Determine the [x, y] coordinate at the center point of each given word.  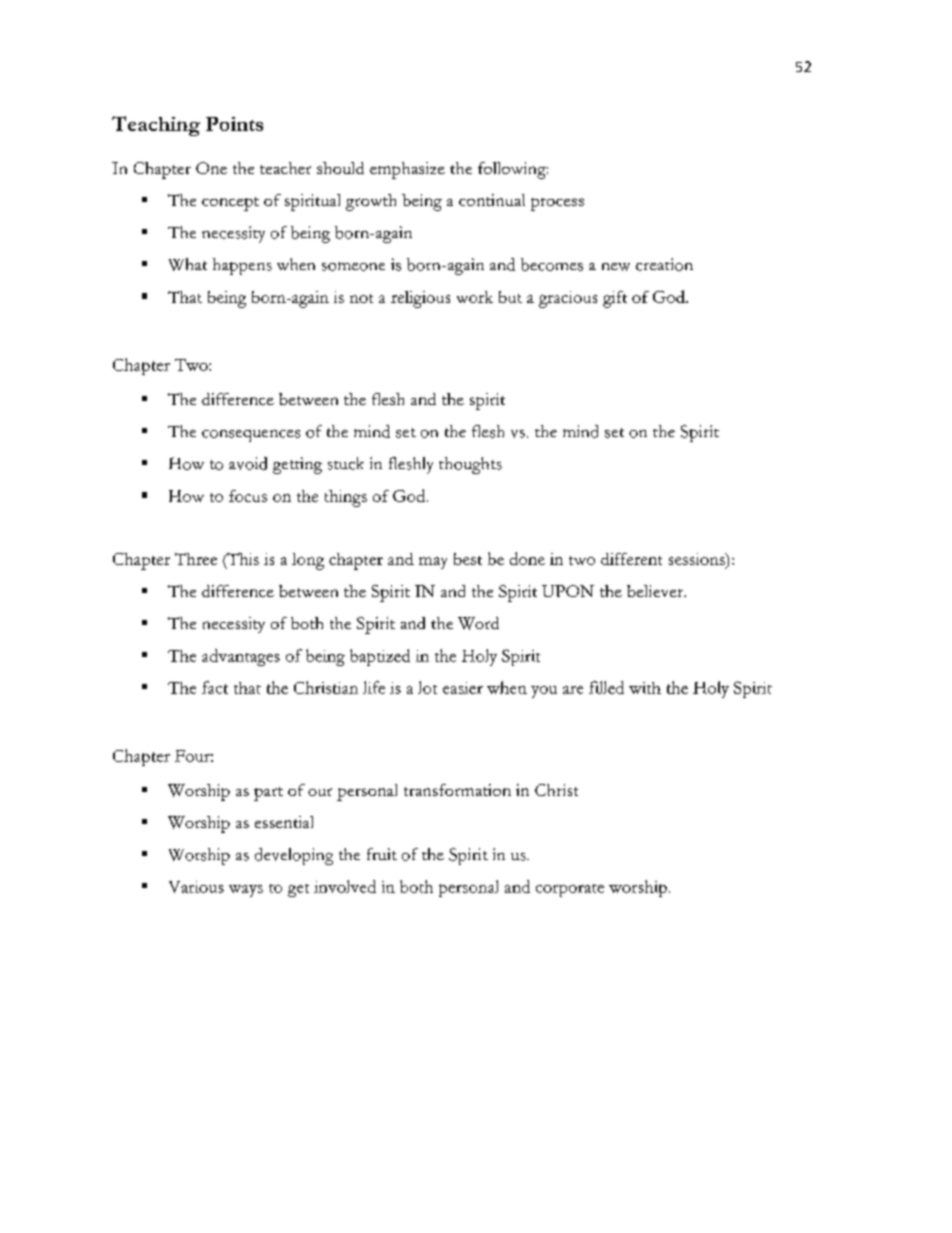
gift [615, 299]
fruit [382, 854]
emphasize [407, 170]
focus [248, 496]
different [631, 559]
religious [420, 299]
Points [234, 124]
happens [242, 266]
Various [196, 887]
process [557, 204]
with [645, 688]
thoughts [470, 465]
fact [215, 687]
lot [427, 687]
